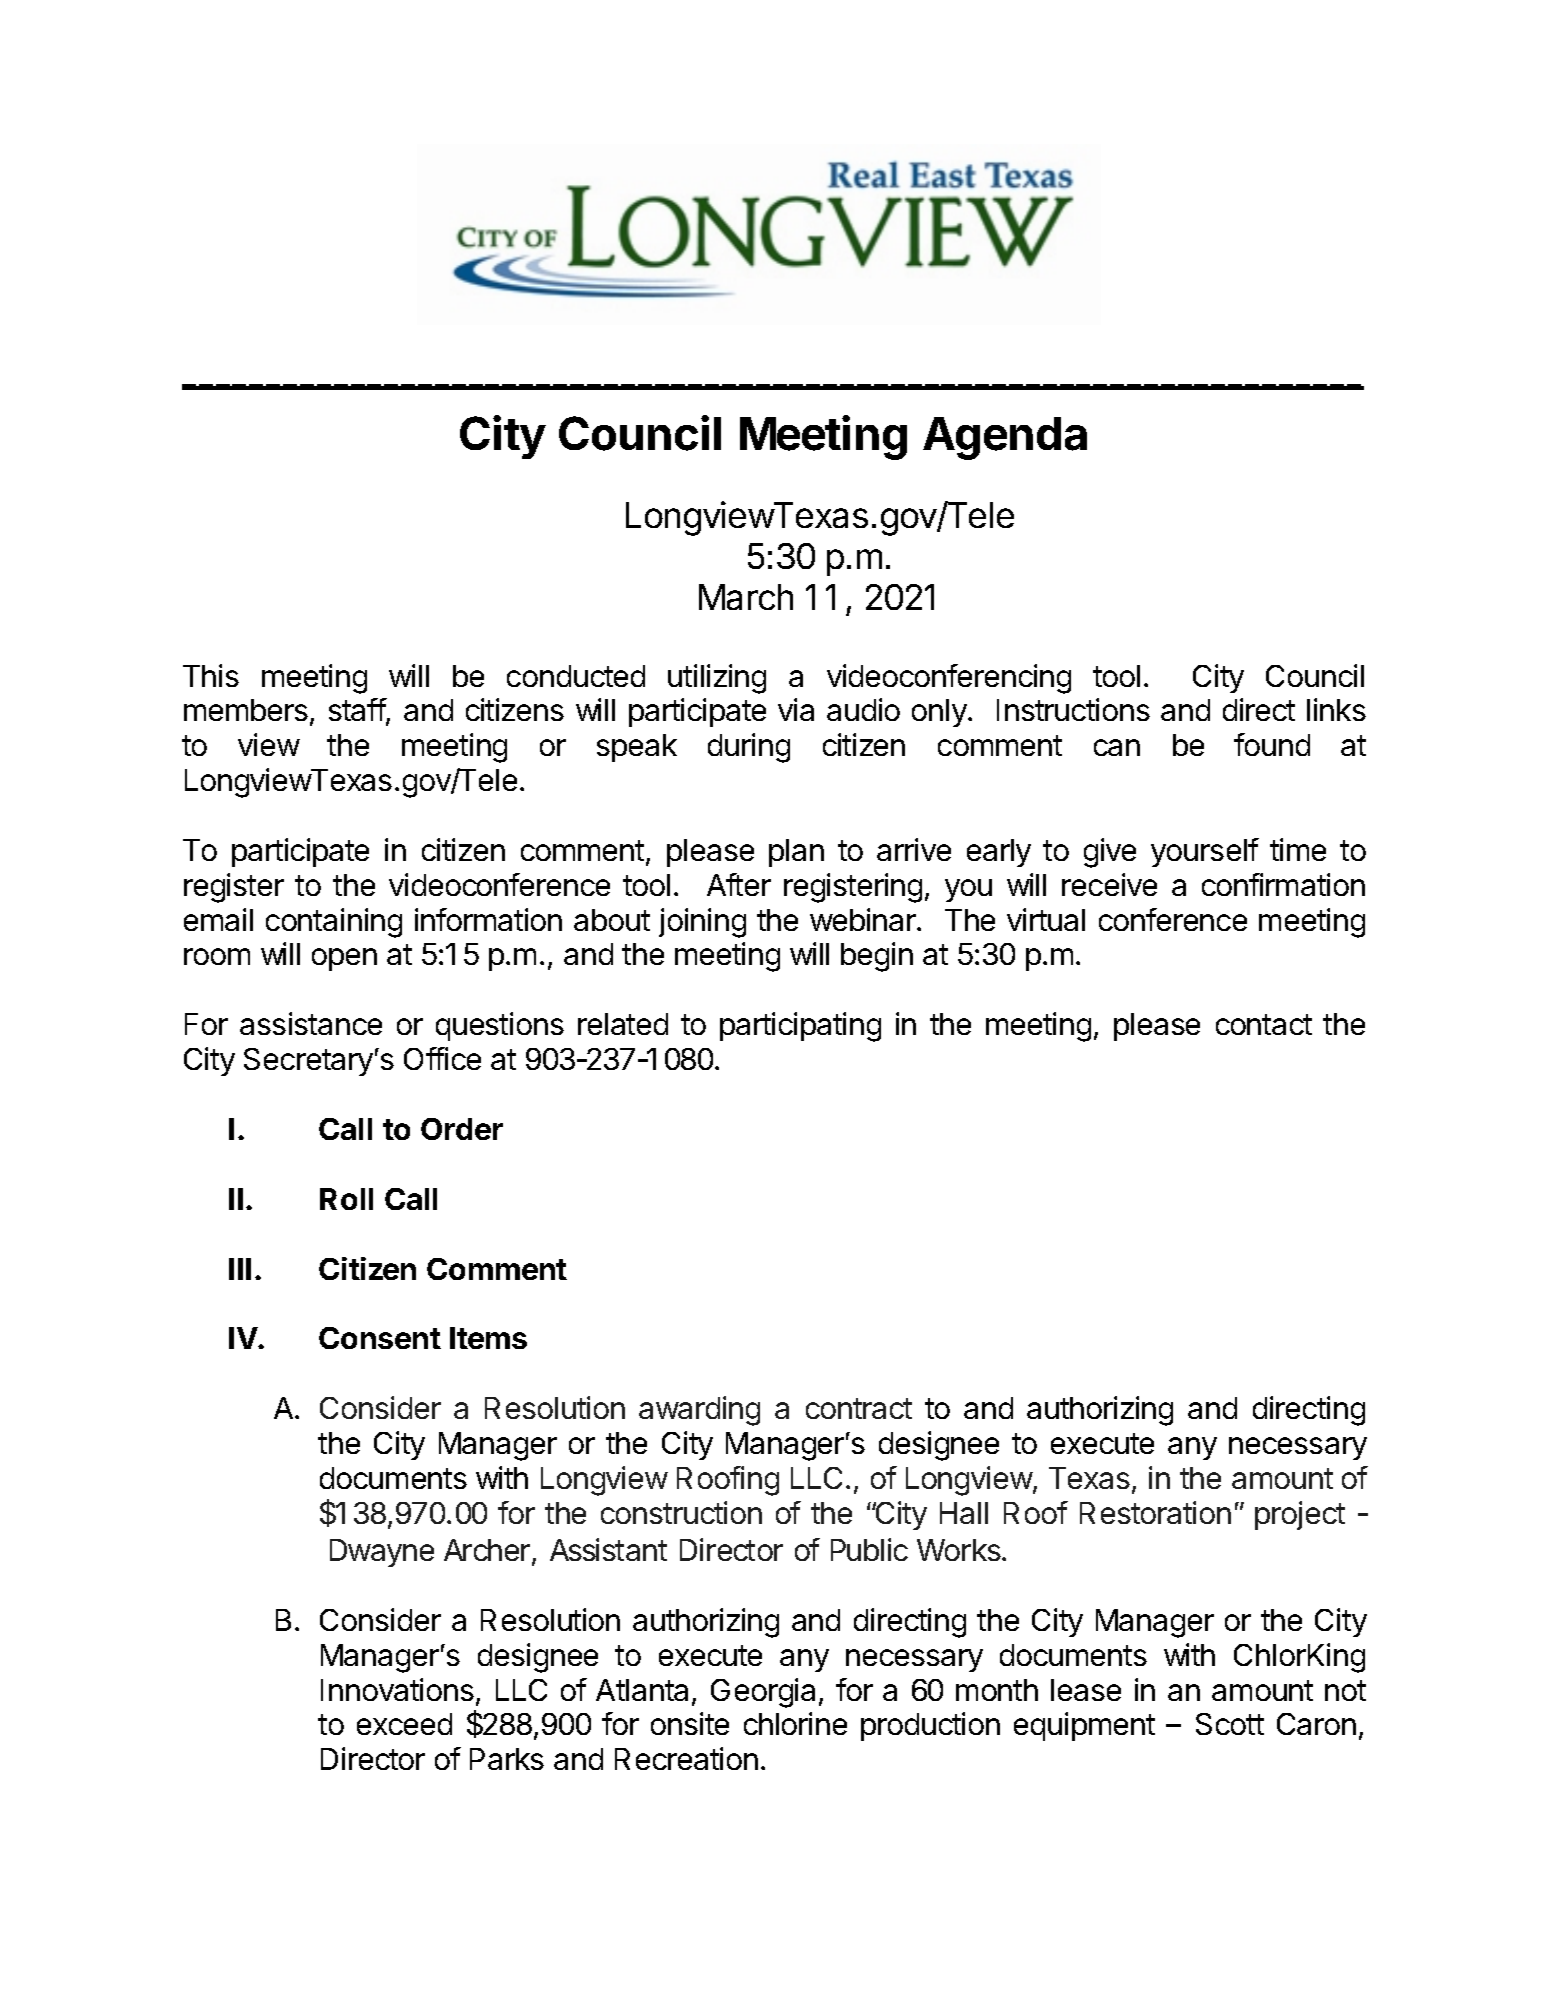 The width and height of the screenshot is (1548, 2003). What do you see at coordinates (746, 597) in the screenshot?
I see `March` at bounding box center [746, 597].
